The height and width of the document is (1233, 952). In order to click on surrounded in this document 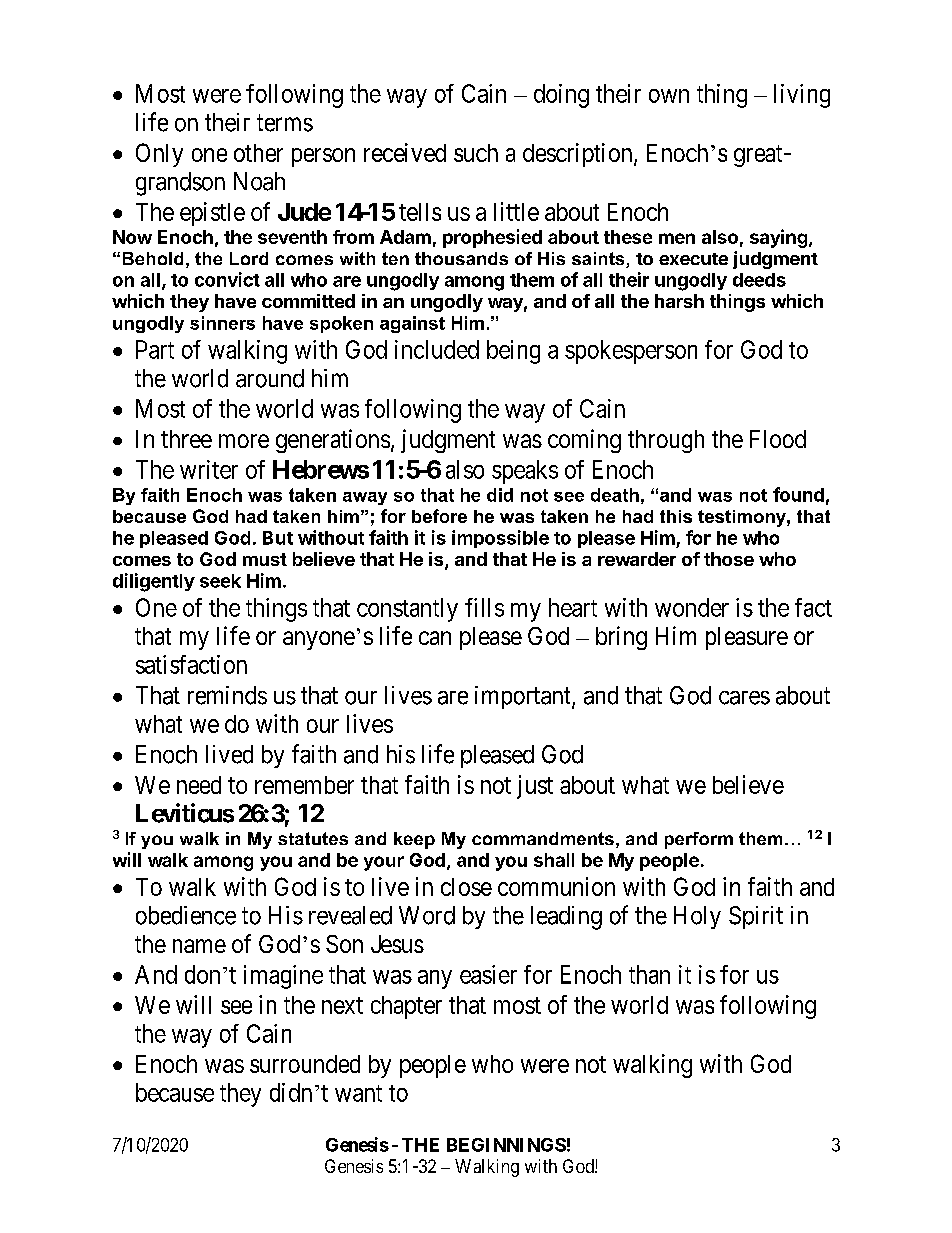, I will do `click(305, 1064)`.
